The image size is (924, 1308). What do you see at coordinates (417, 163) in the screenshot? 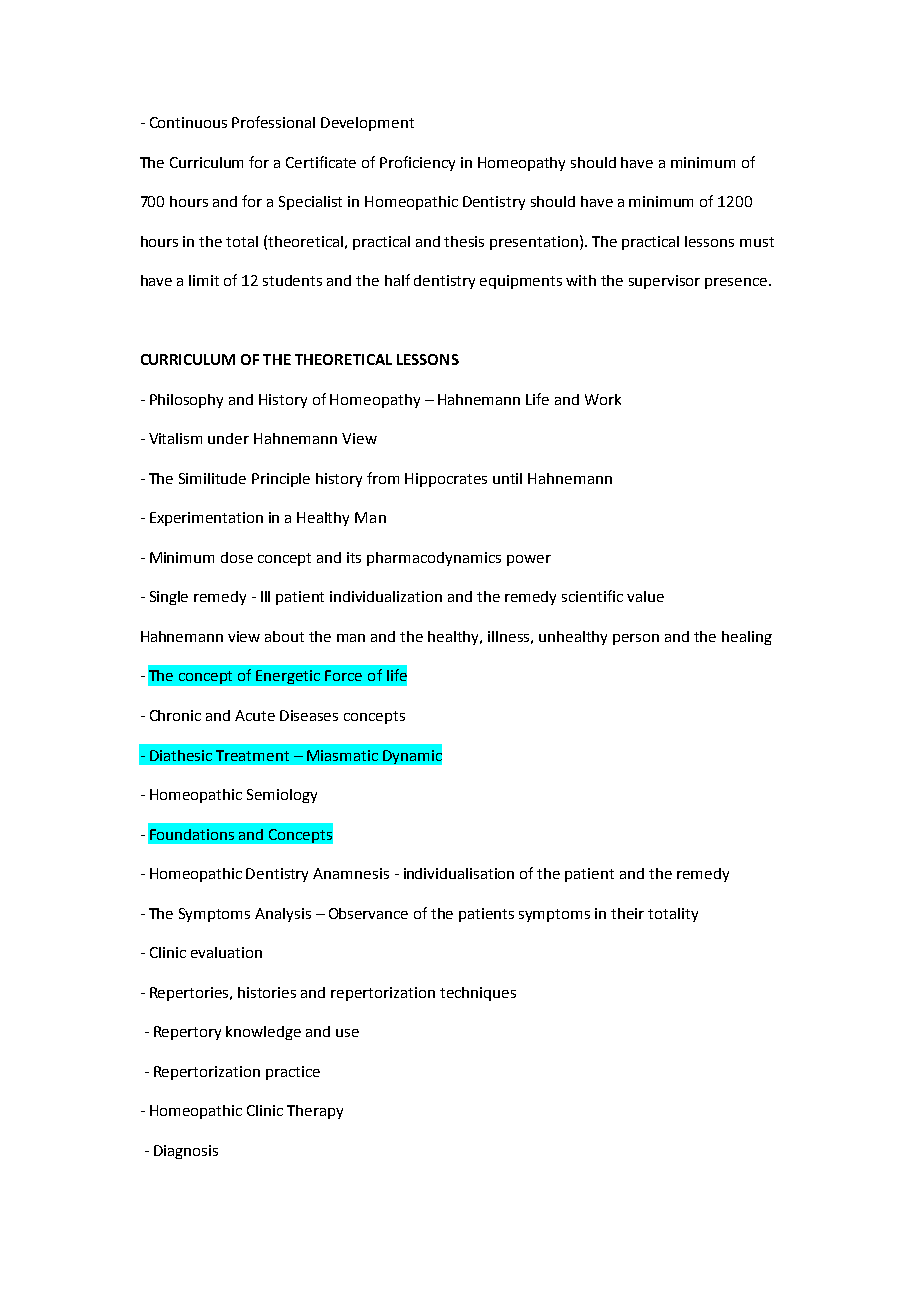
I see `Proficiency` at bounding box center [417, 163].
